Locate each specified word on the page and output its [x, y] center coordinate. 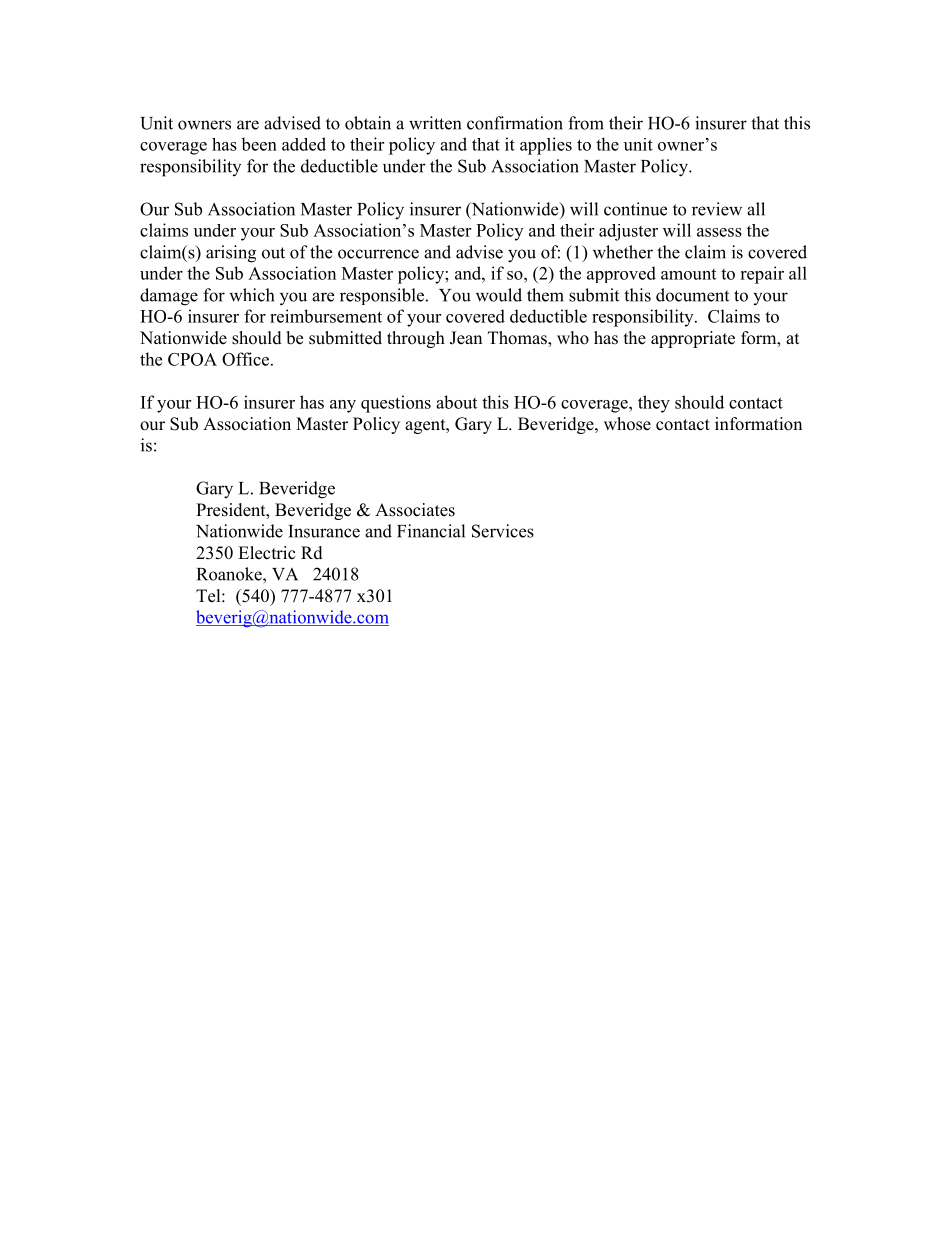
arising [231, 254]
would [499, 295]
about [456, 402]
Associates [415, 510]
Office [247, 359]
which [251, 295]
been [259, 144]
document [692, 295]
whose [627, 424]
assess [719, 232]
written [435, 123]
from [586, 123]
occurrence [378, 254]
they [654, 404]
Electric [267, 553]
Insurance [324, 531]
